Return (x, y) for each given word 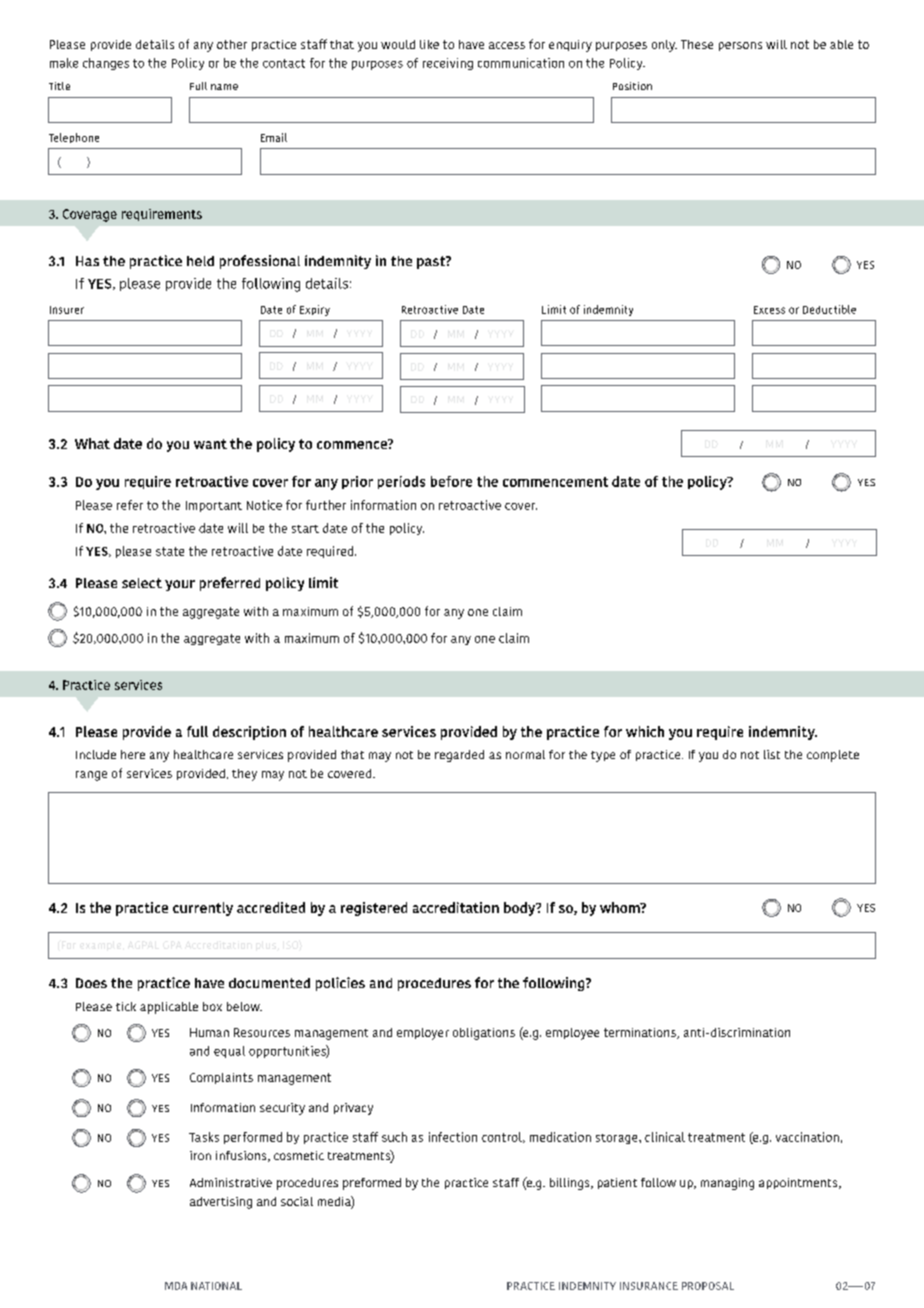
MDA (176, 1286)
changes (106, 64)
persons (740, 46)
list (772, 754)
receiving (448, 64)
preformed (372, 1184)
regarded (459, 756)
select (142, 583)
